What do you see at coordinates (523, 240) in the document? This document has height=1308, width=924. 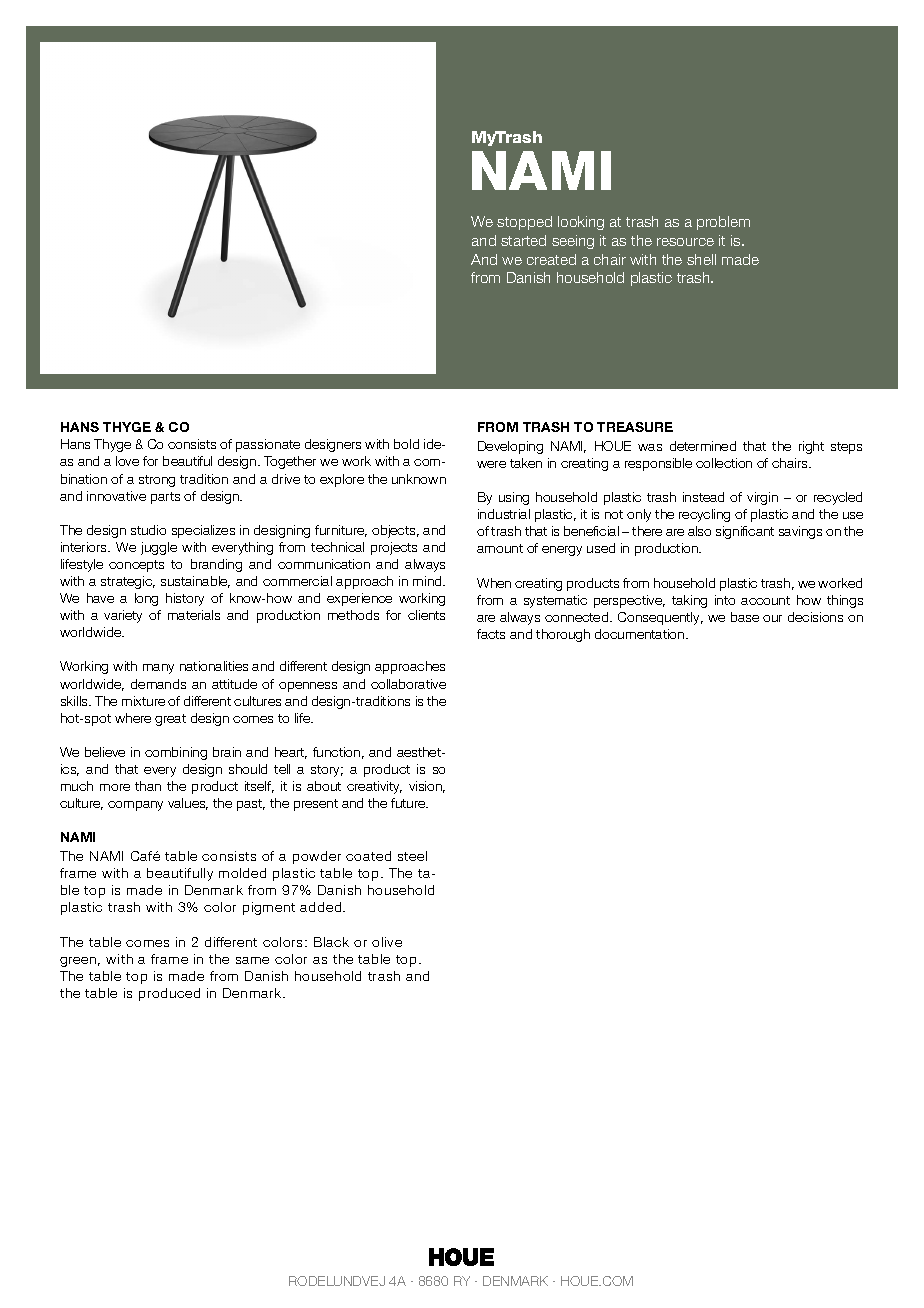 I see `started` at bounding box center [523, 240].
